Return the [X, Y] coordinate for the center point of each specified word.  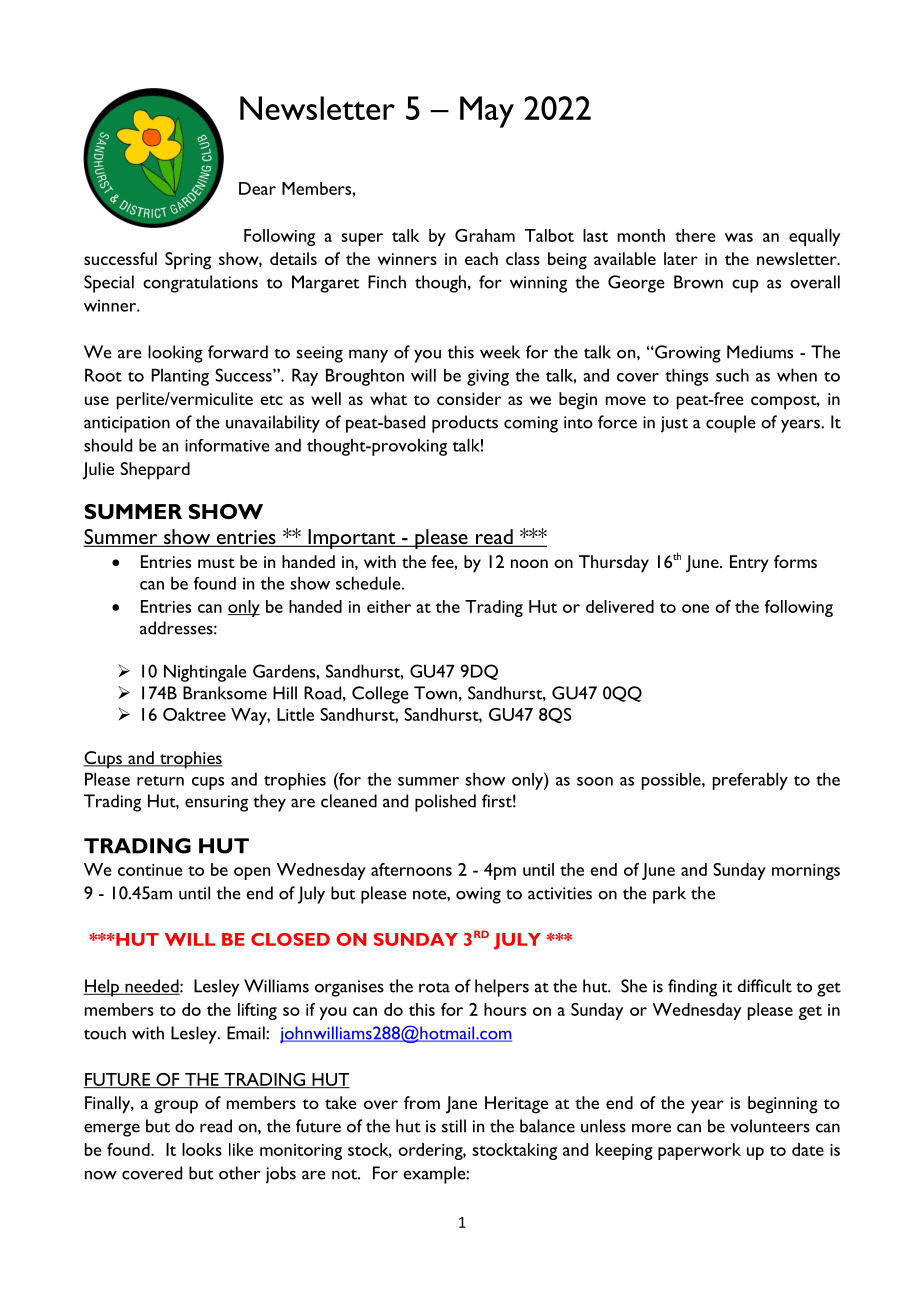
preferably [750, 781]
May [487, 112]
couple [731, 424]
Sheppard [155, 471]
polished [445, 803]
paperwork [699, 1151]
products [465, 424]
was [739, 237]
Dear [257, 188]
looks [202, 1149]
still [454, 1126]
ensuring [216, 803]
